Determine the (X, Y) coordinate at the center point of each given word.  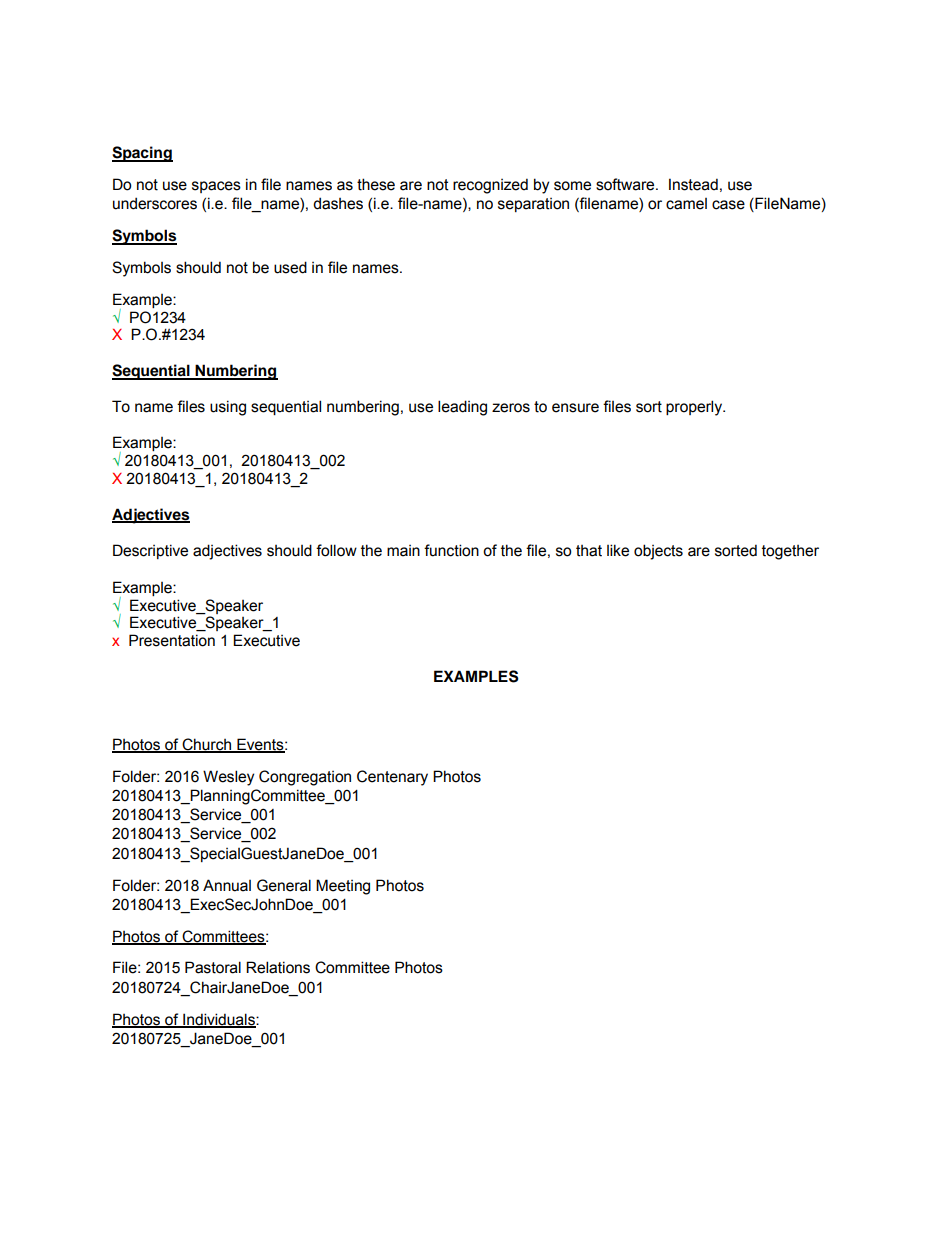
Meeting (343, 887)
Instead (693, 184)
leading (462, 408)
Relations (278, 967)
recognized (490, 186)
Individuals (219, 1020)
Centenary (392, 778)
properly (695, 408)
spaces (216, 187)
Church (207, 745)
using (228, 408)
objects (658, 552)
